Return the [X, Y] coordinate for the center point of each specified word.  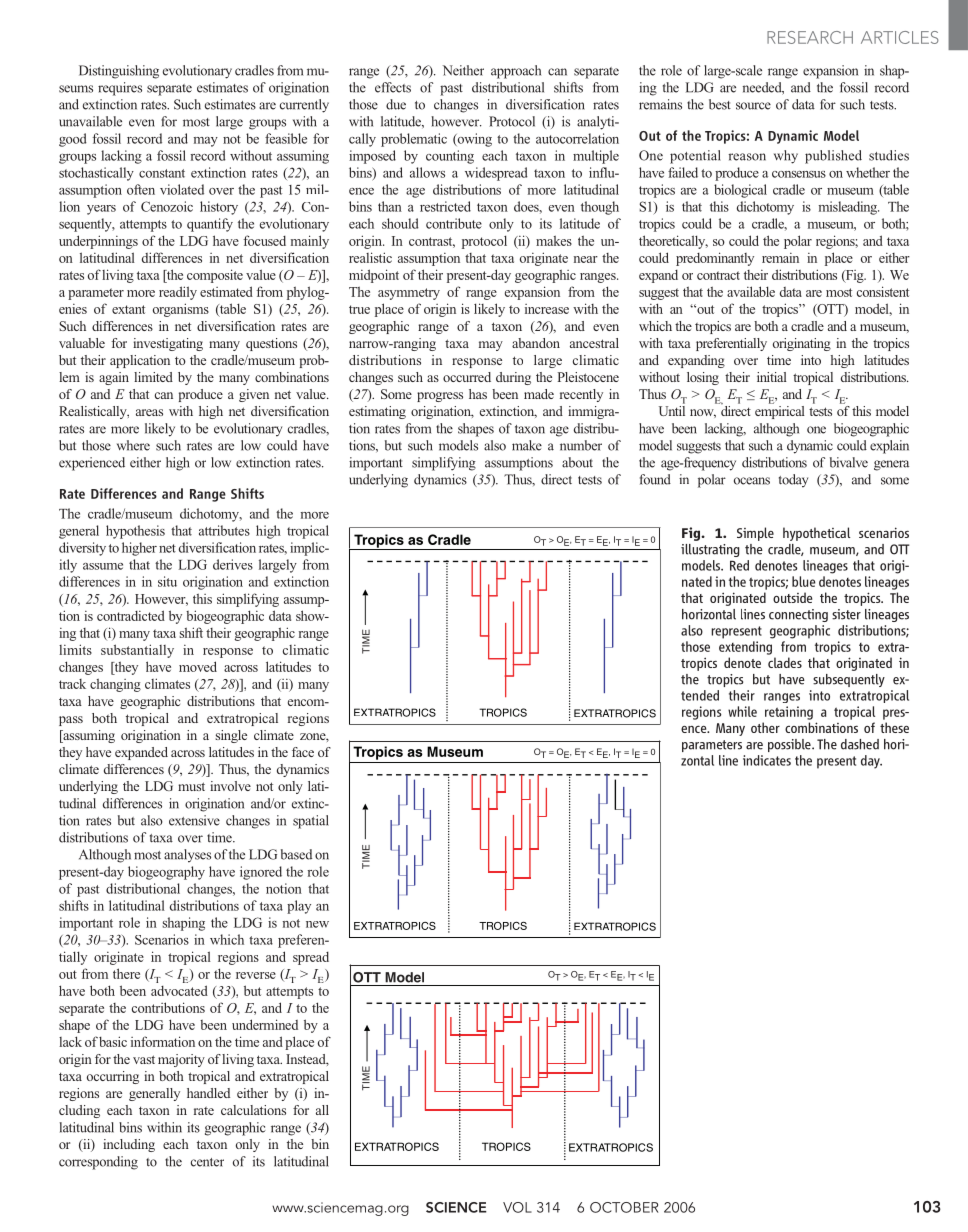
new [317, 924]
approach [516, 72]
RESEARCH [810, 37]
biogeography [166, 873]
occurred [467, 377]
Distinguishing [119, 72]
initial [772, 377]
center [207, 1162]
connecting [798, 615]
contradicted [131, 615]
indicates [767, 760]
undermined [265, 1024]
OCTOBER [624, 1207]
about [577, 462]
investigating [168, 344]
